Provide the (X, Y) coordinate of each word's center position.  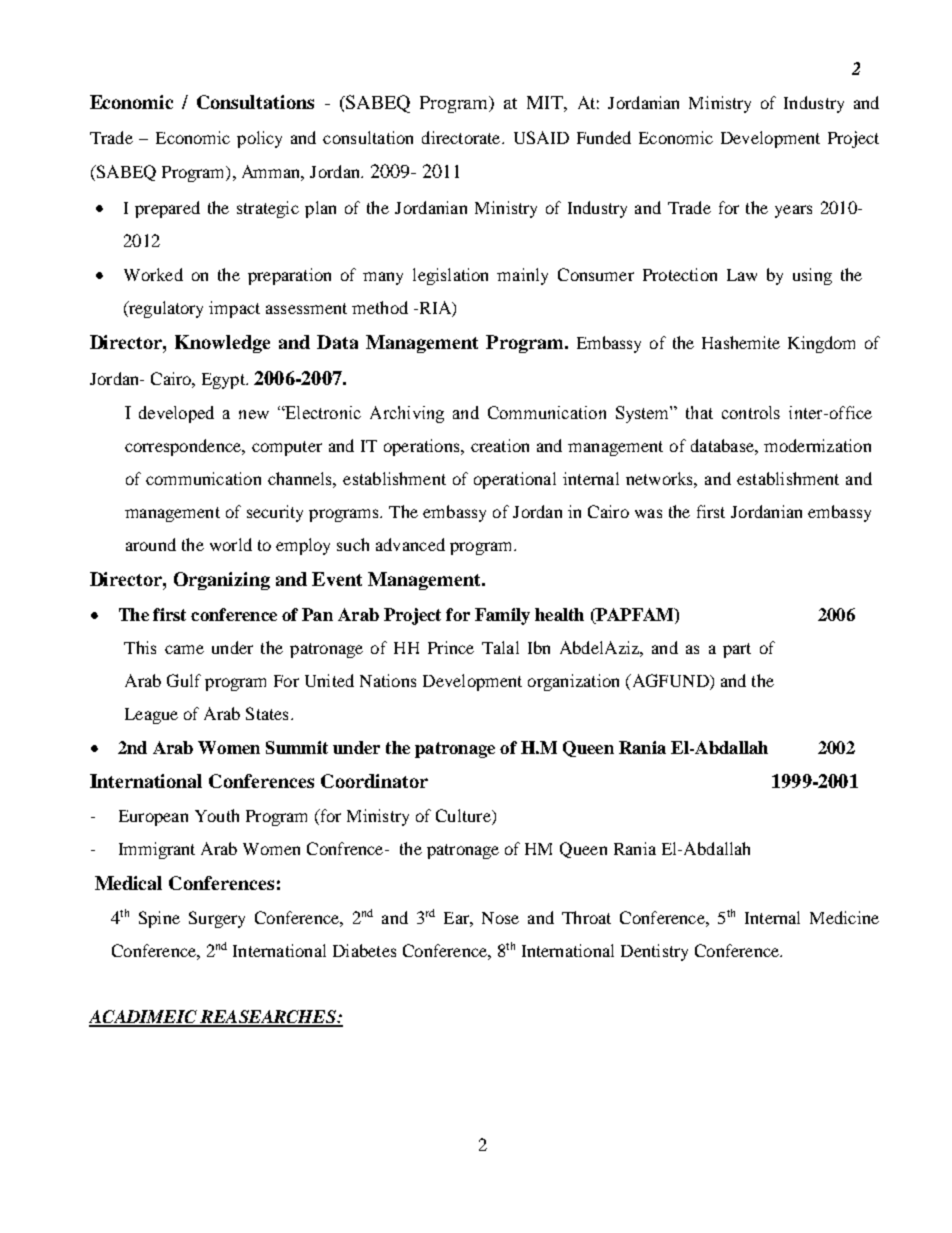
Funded (604, 137)
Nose (500, 918)
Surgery (217, 919)
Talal (500, 647)
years (793, 211)
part (737, 650)
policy (259, 139)
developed (176, 414)
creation (500, 445)
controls (751, 412)
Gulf (184, 680)
